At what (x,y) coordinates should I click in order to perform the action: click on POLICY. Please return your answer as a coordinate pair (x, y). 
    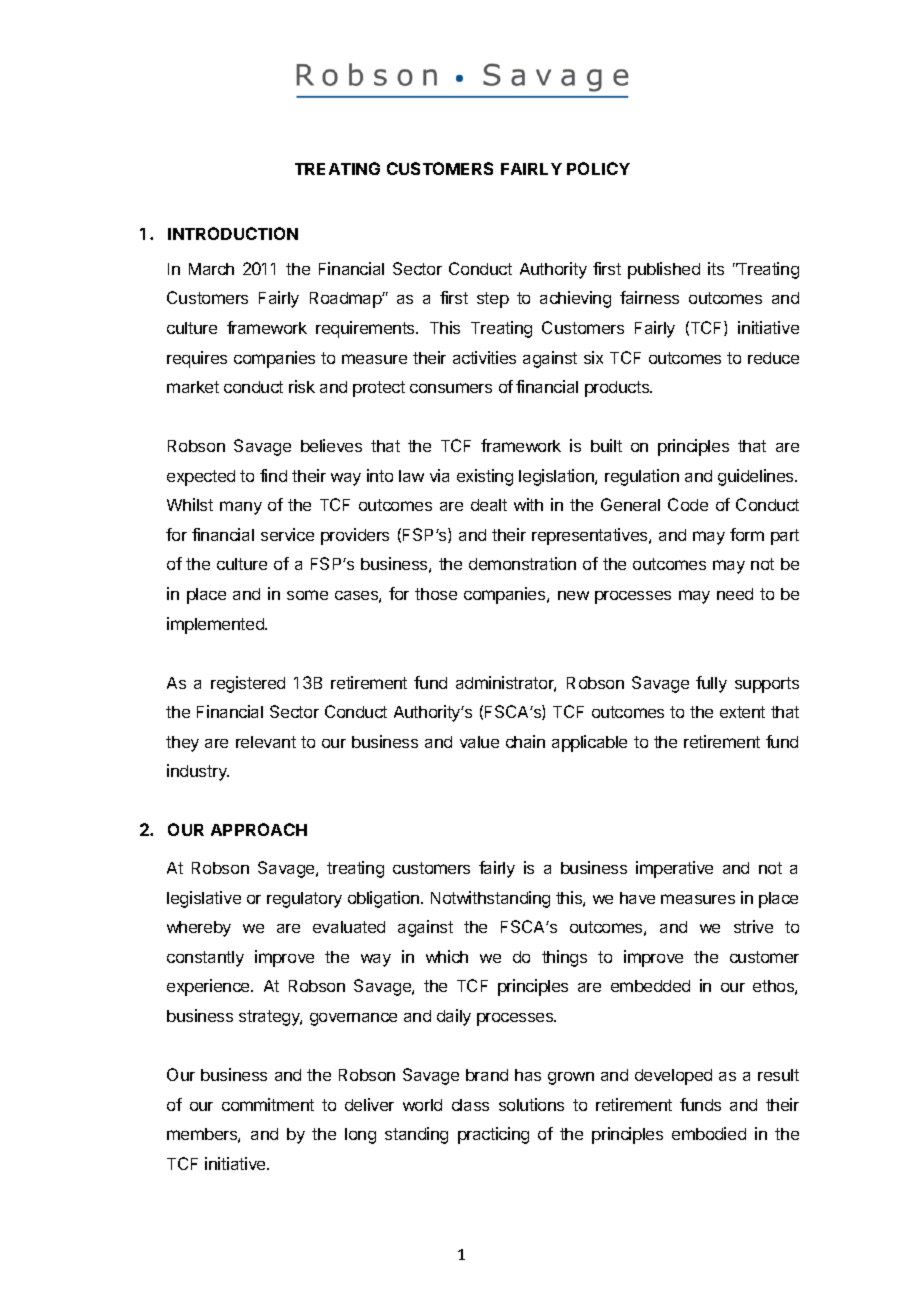
    Looking at the image, I should click on (598, 168).
